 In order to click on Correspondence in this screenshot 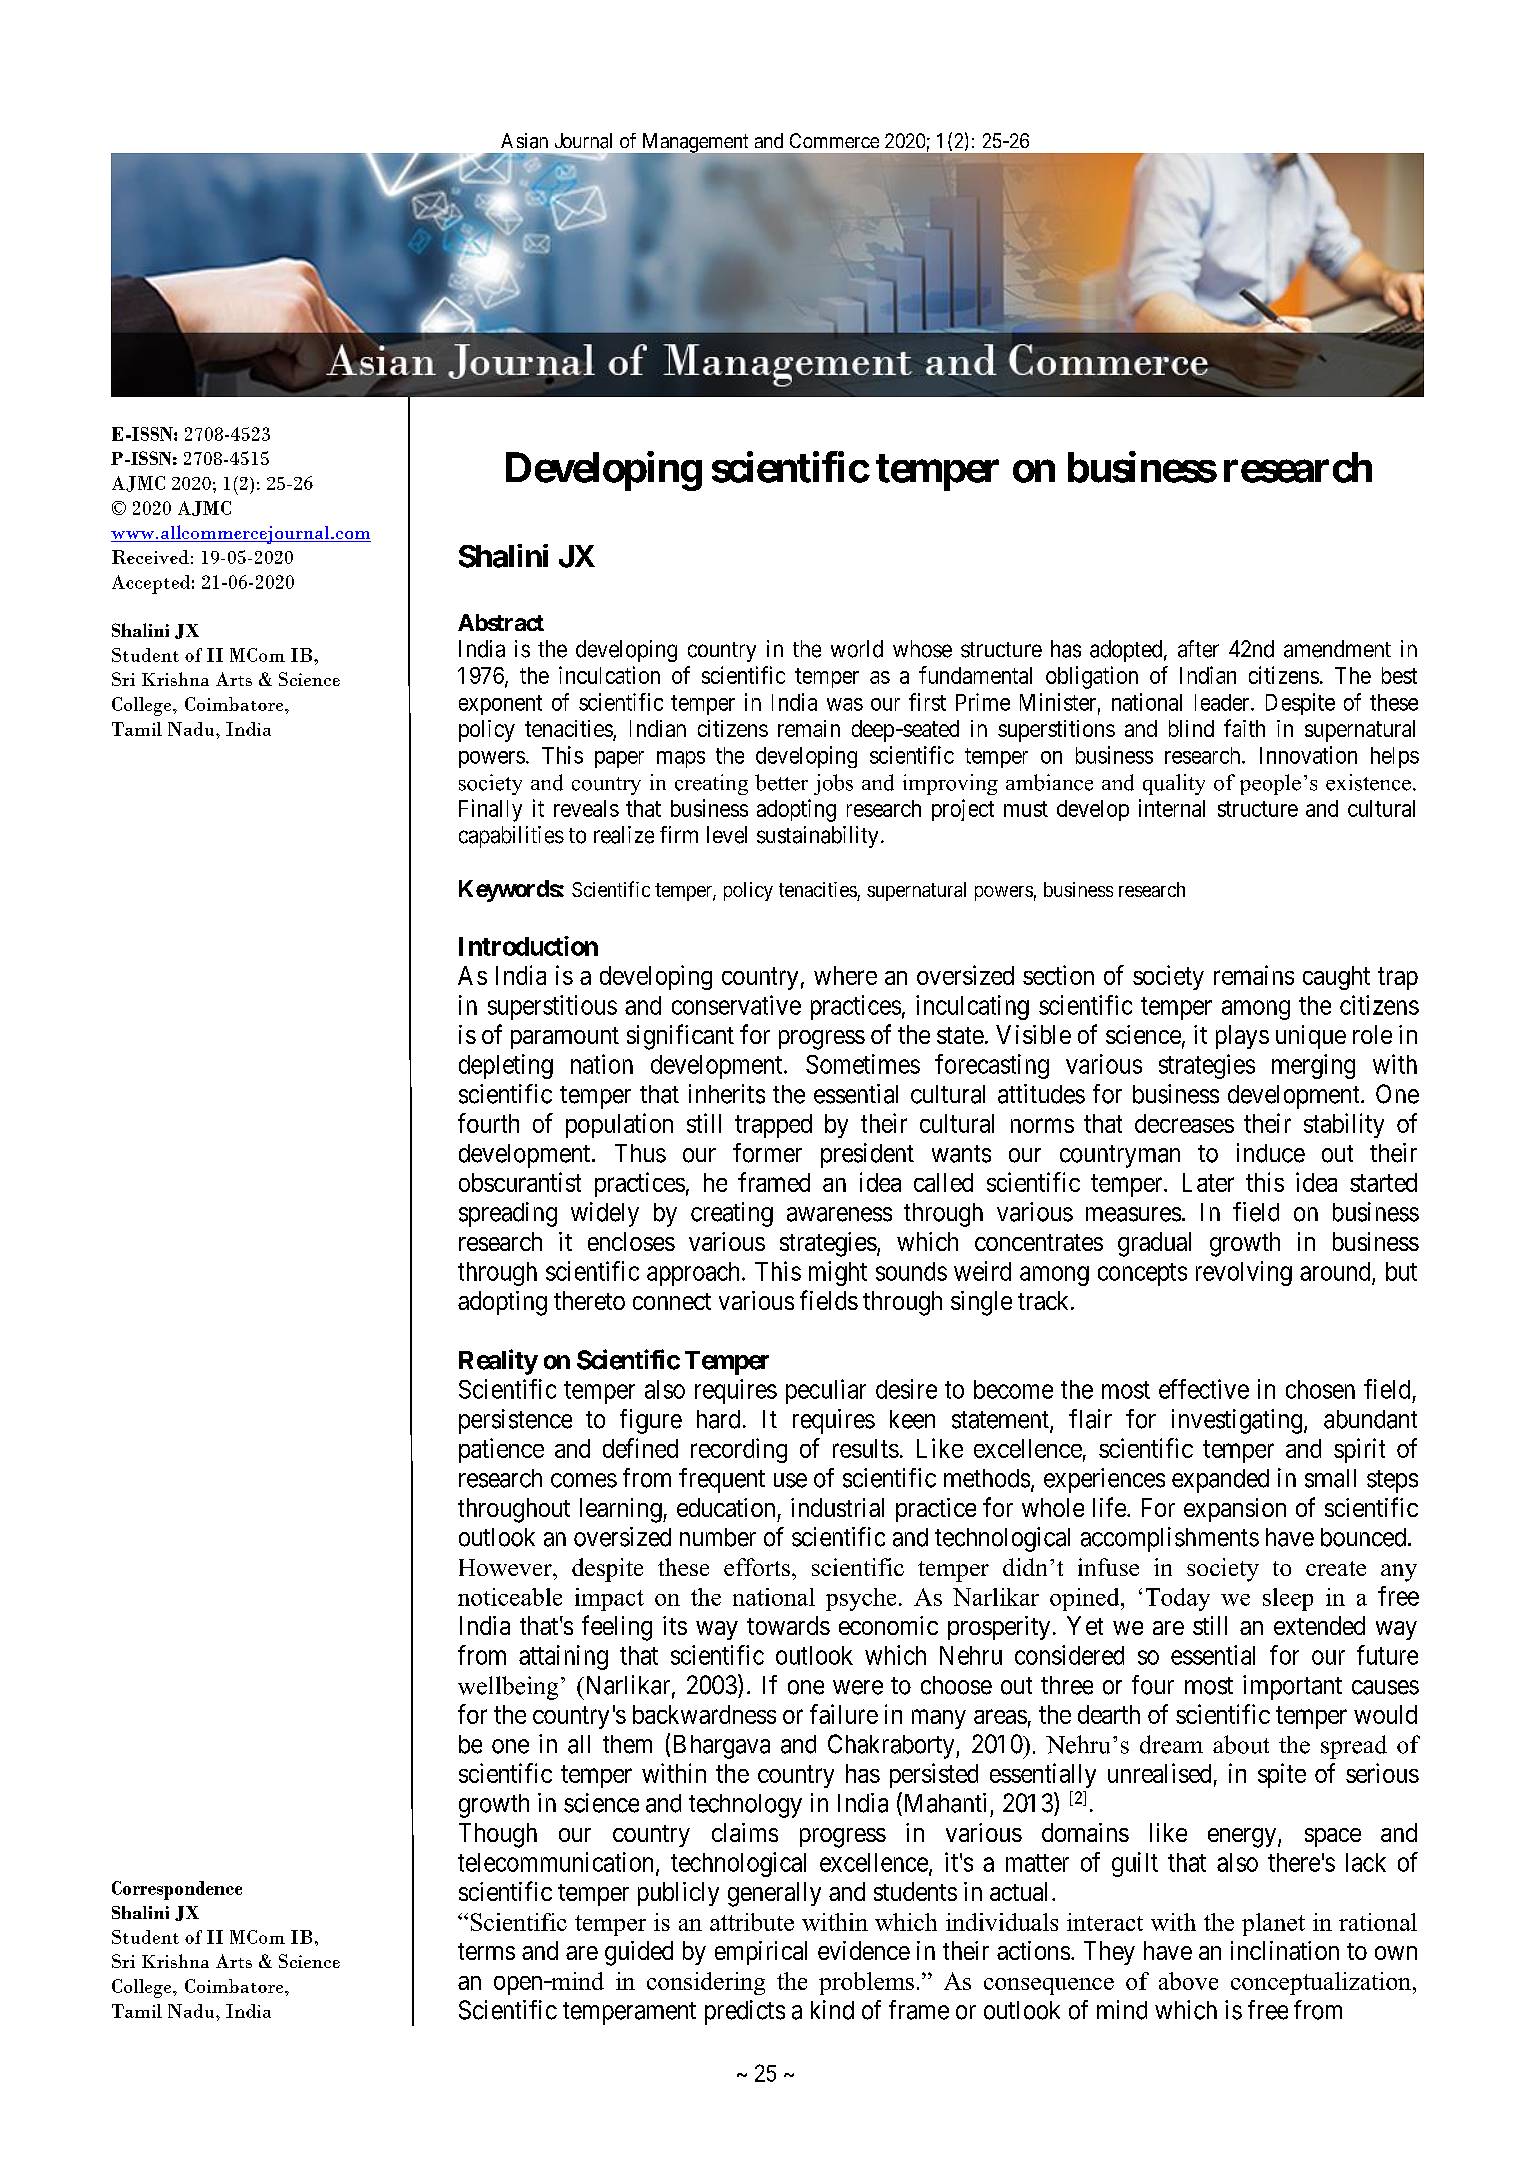, I will do `click(177, 1890)`.
